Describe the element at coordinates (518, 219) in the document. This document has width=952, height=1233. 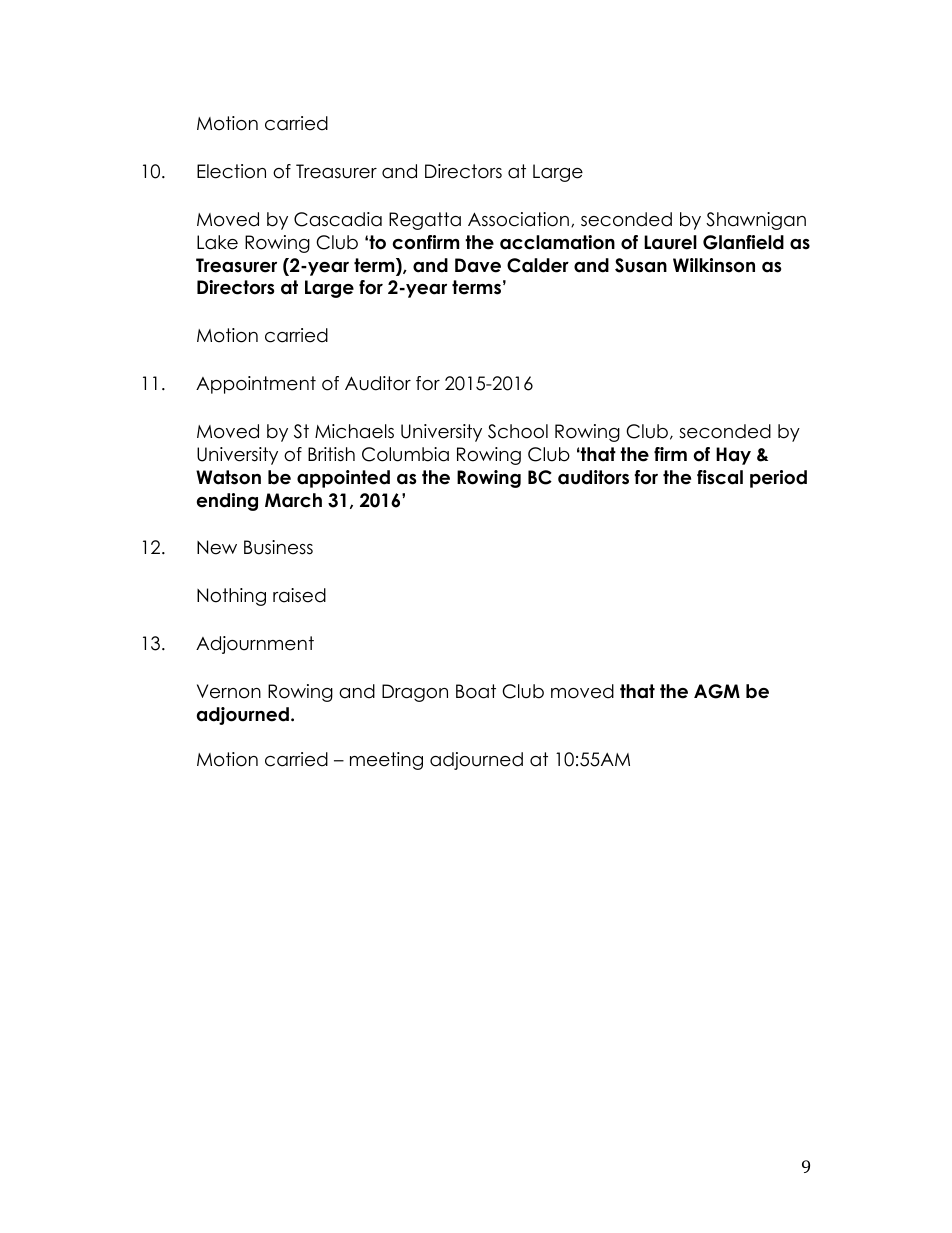
I see `Association` at that location.
